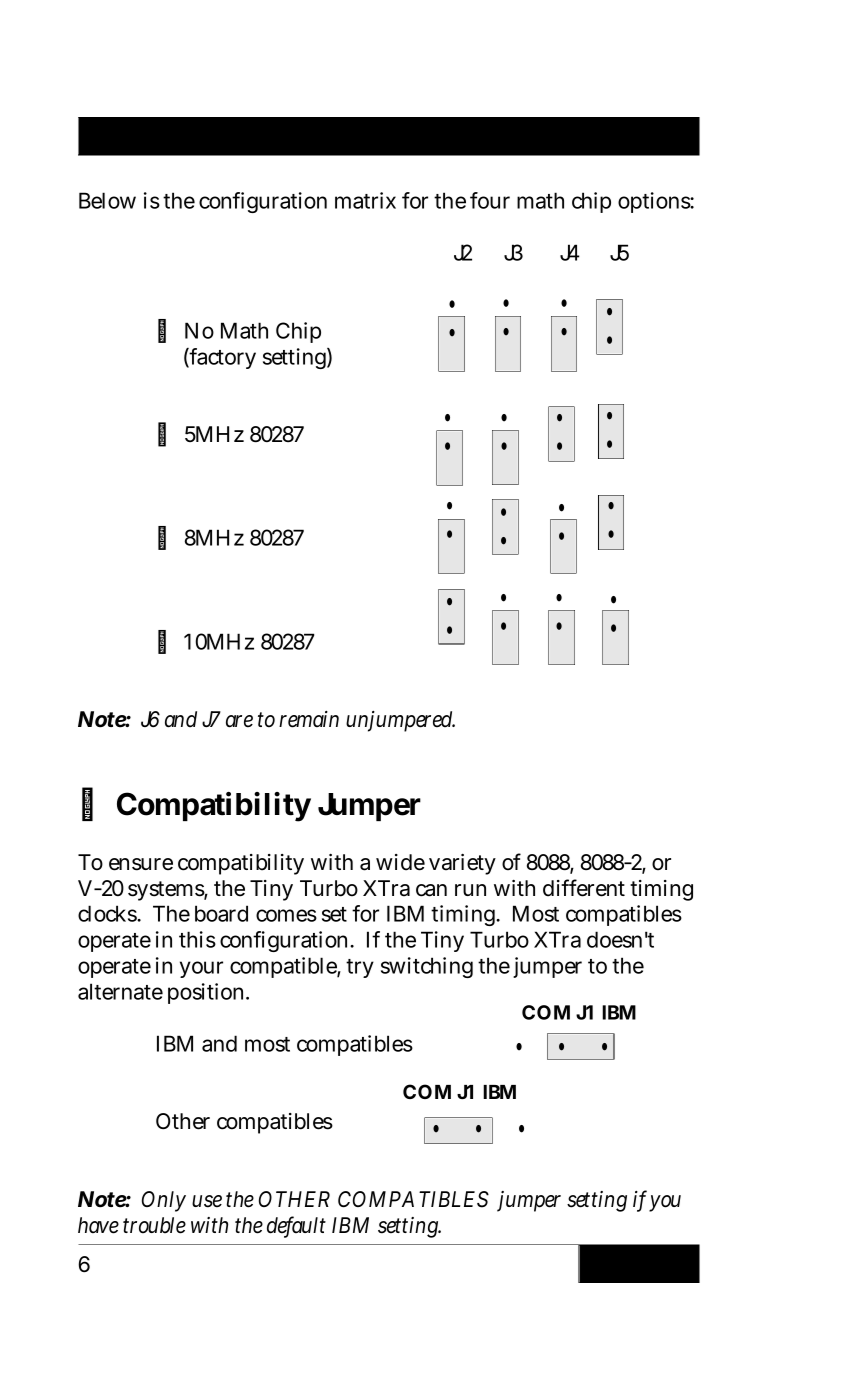  What do you see at coordinates (107, 200) in the page?
I see `Below` at bounding box center [107, 200].
